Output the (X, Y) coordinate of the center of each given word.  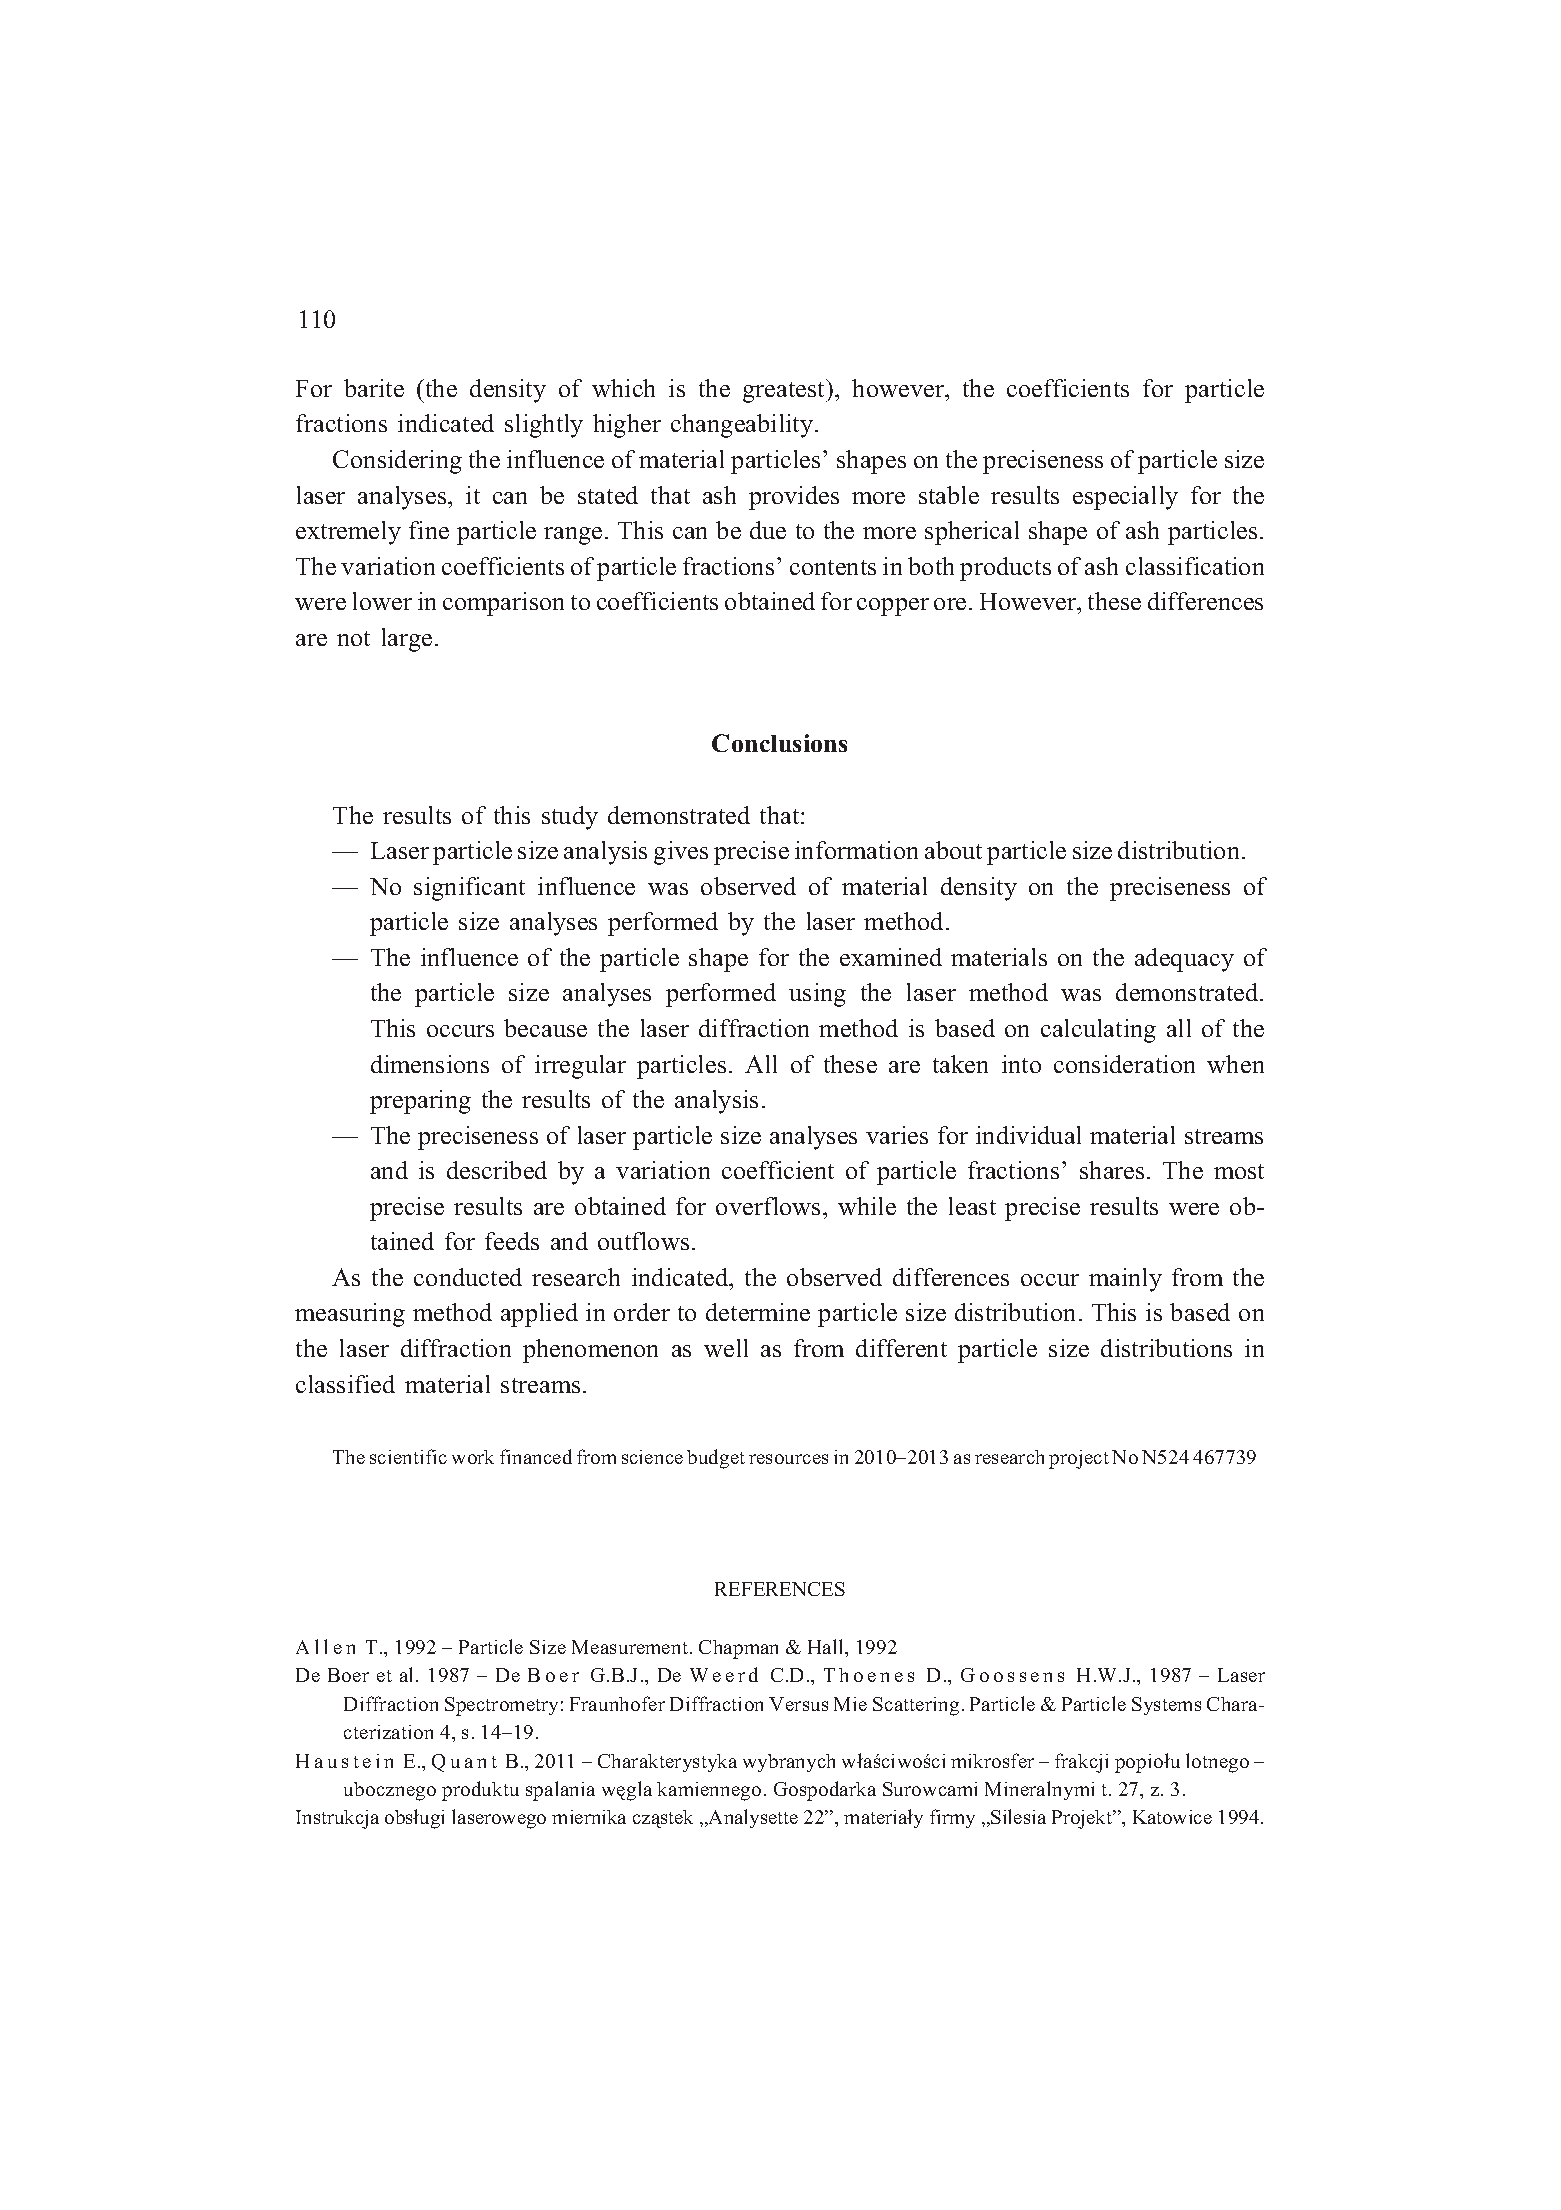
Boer (348, 1675)
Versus (798, 1704)
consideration (1124, 1064)
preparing (420, 1102)
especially (1125, 498)
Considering (397, 462)
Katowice (1172, 1817)
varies (897, 1135)
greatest (785, 391)
